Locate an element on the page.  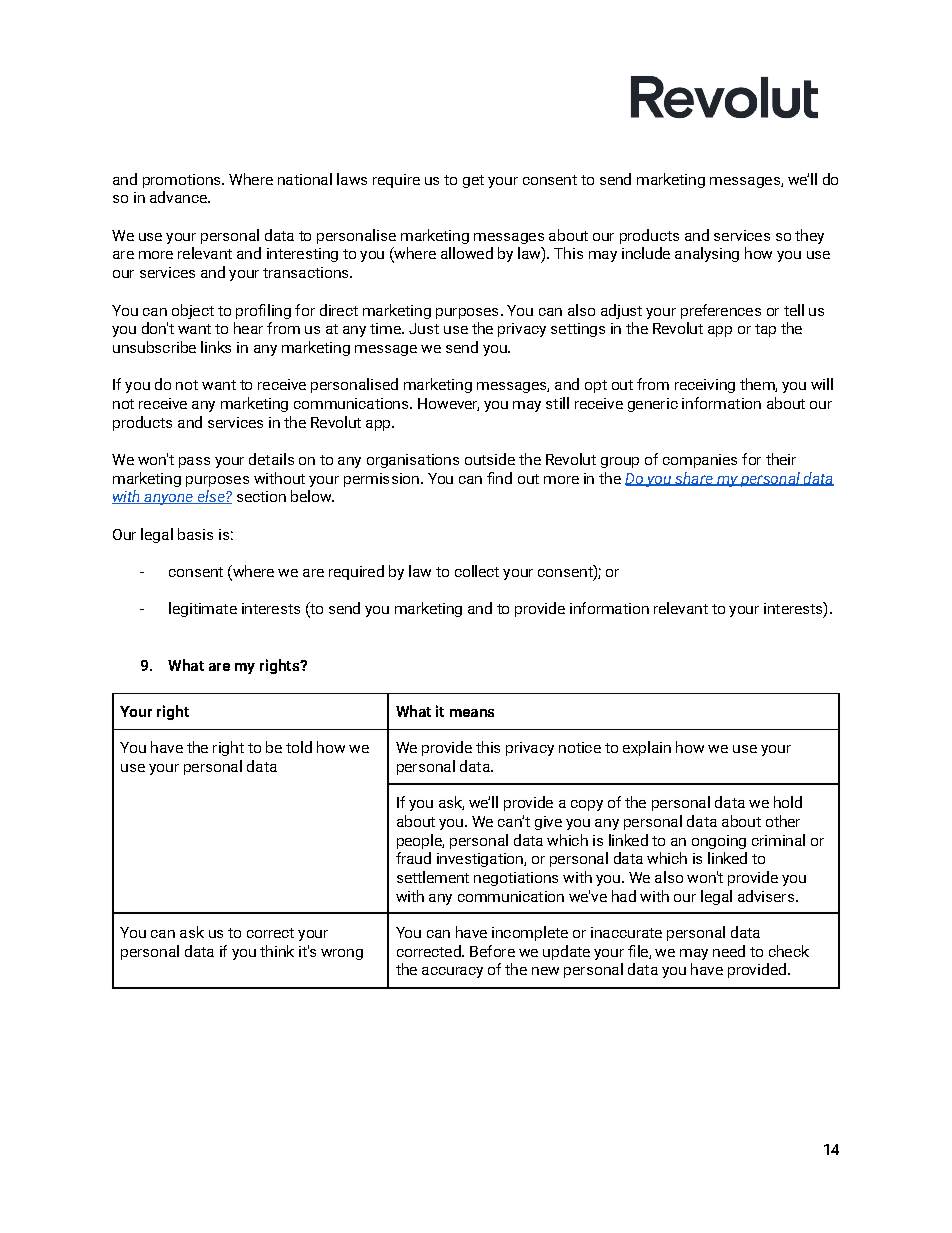
means is located at coordinates (472, 713).
